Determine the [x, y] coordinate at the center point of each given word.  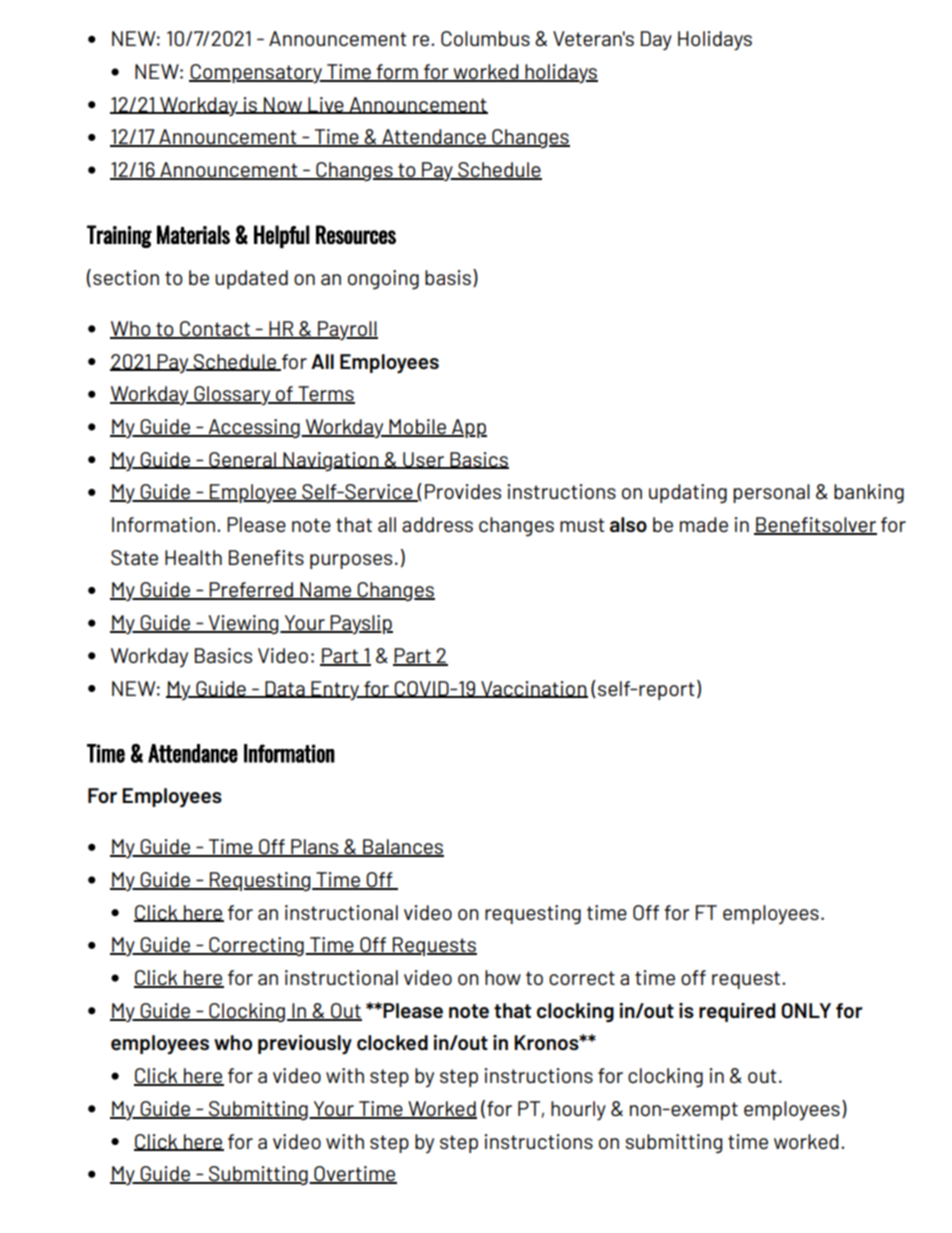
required [737, 1012]
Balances [402, 848]
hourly [578, 1110]
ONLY [806, 1011]
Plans [315, 848]
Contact [215, 330]
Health [193, 557]
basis [448, 277]
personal [771, 493]
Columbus [485, 39]
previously [305, 1045]
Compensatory [256, 74]
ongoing [383, 280]
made [704, 524]
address [437, 524]
